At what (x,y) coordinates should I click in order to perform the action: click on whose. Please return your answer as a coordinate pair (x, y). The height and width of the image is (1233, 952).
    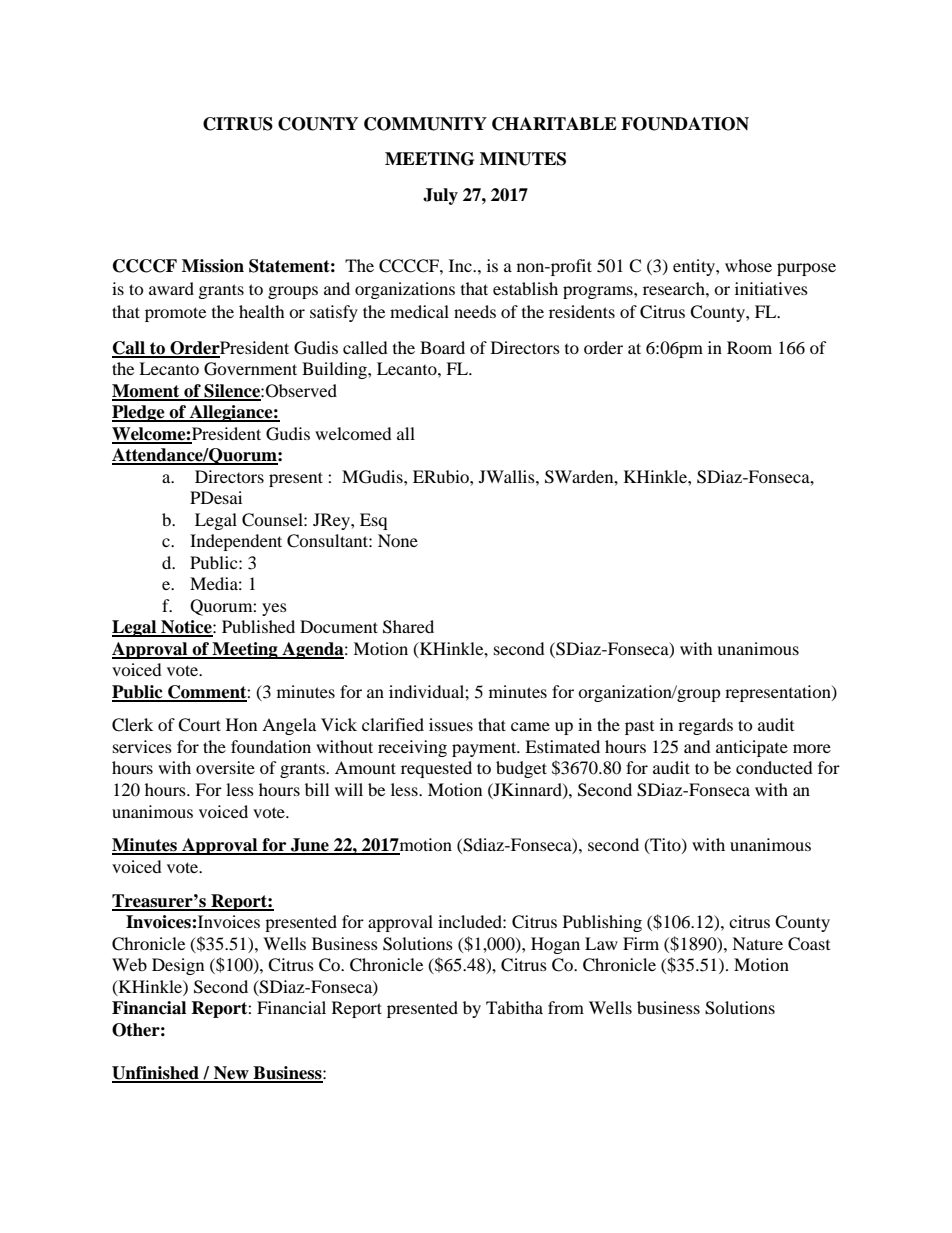
    Looking at the image, I should click on (748, 265).
